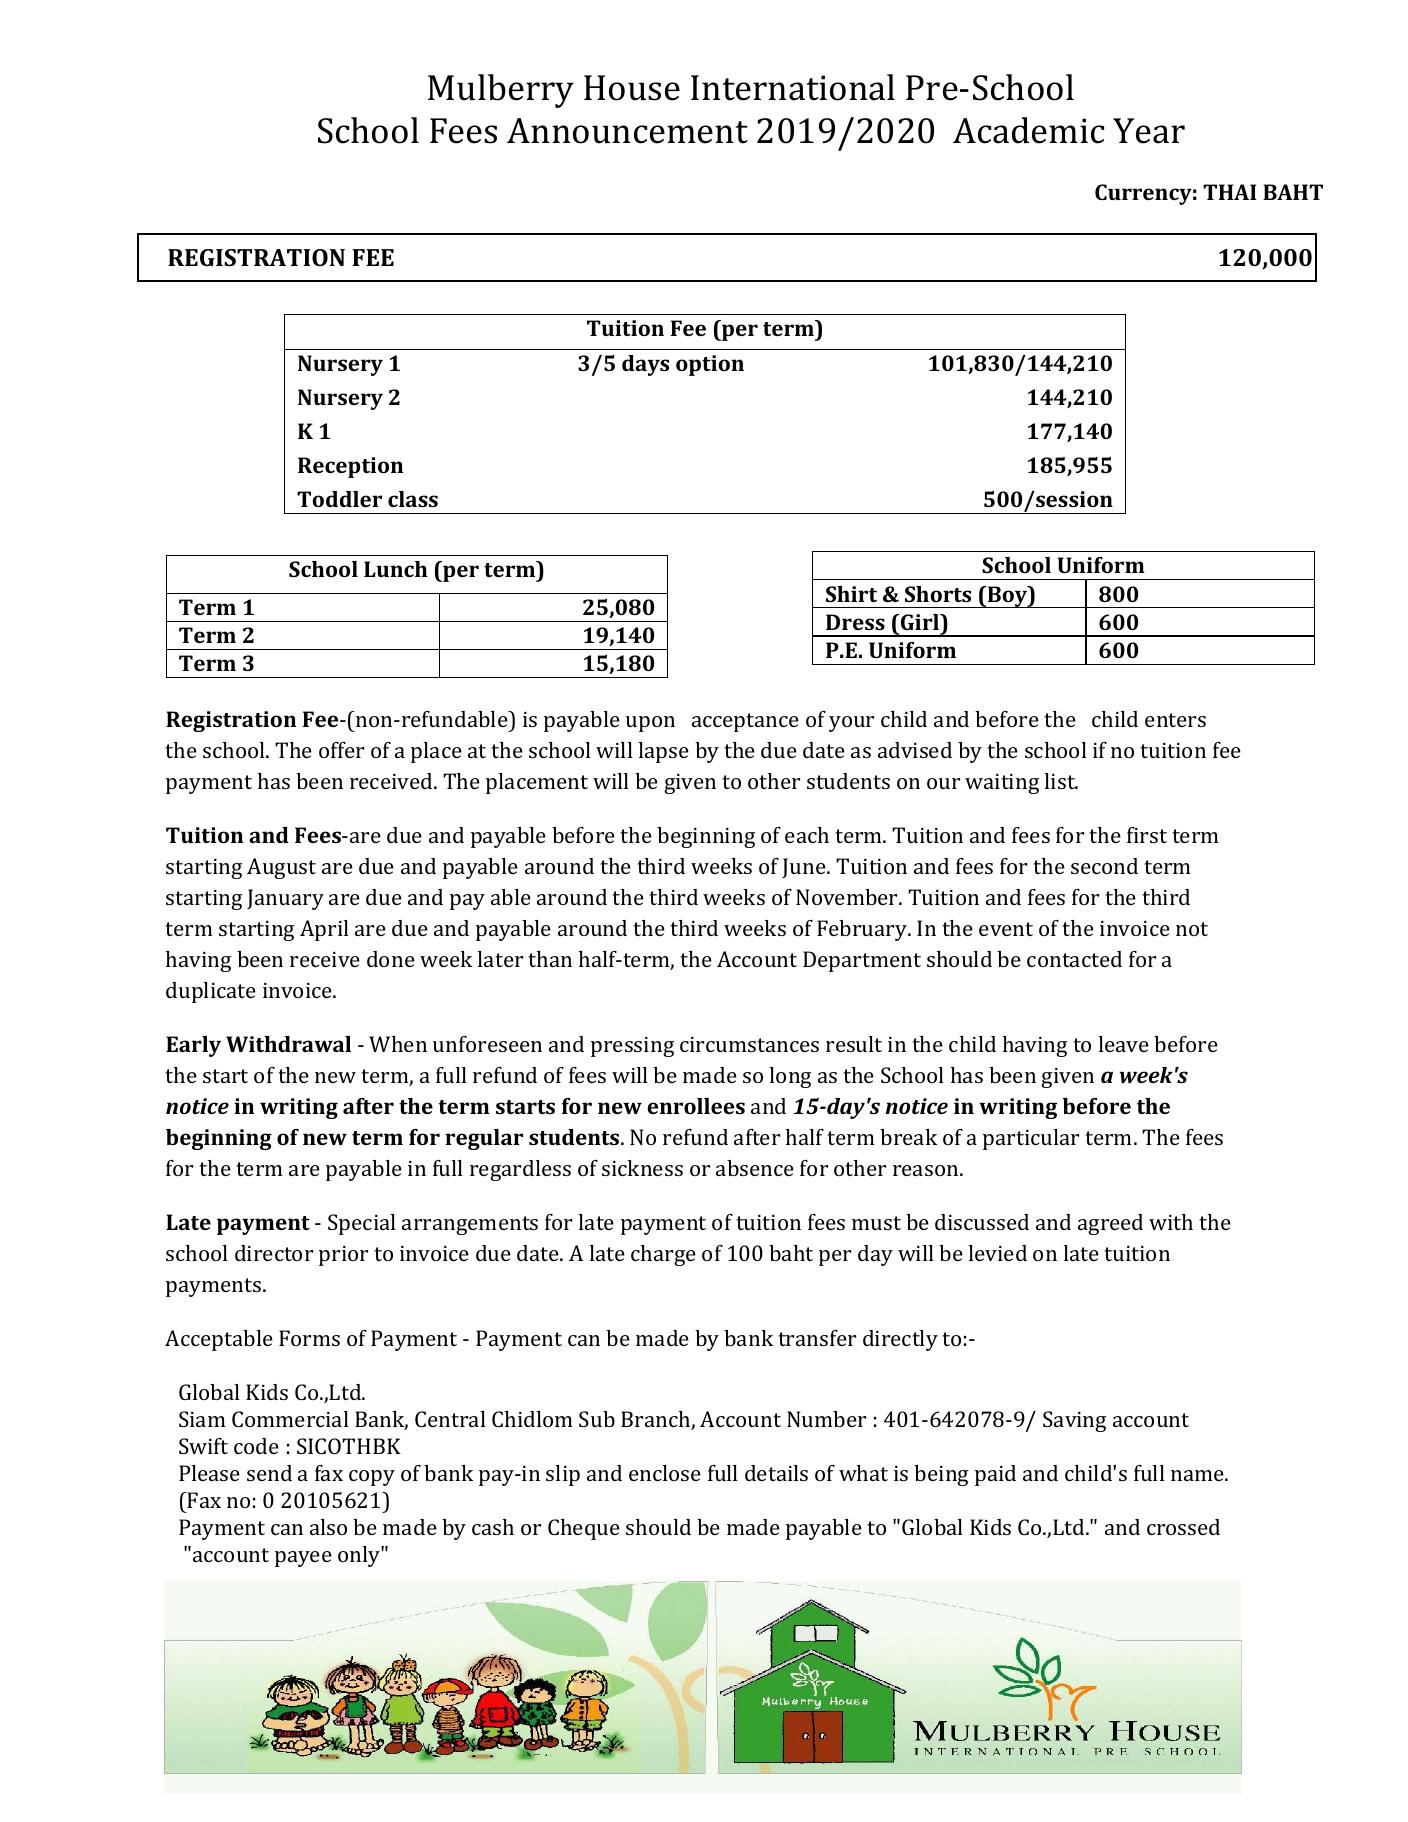 The width and height of the screenshot is (1408, 1822). I want to click on Announcement, so click(627, 131).
